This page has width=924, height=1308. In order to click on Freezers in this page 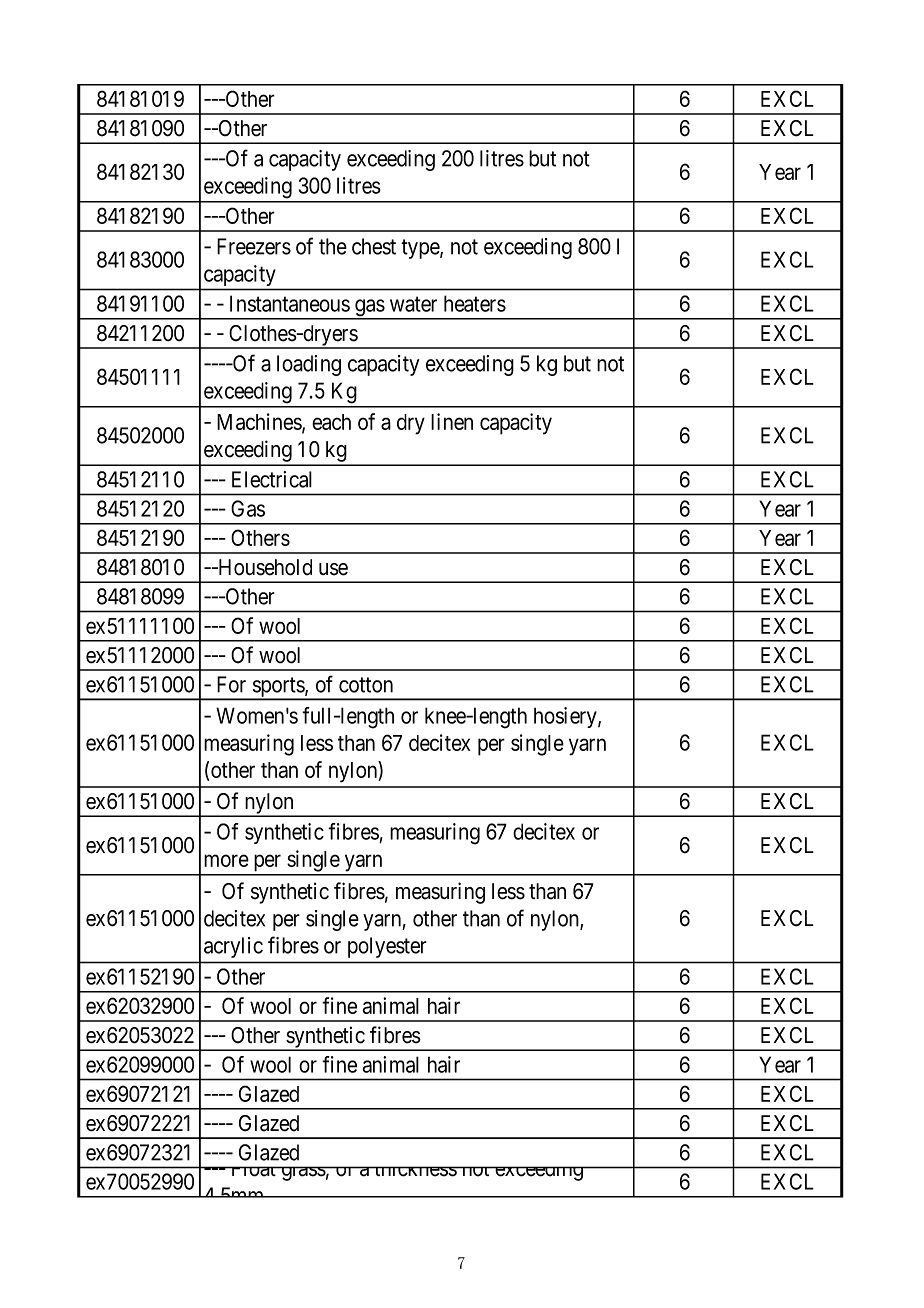, I will do `click(254, 246)`.
